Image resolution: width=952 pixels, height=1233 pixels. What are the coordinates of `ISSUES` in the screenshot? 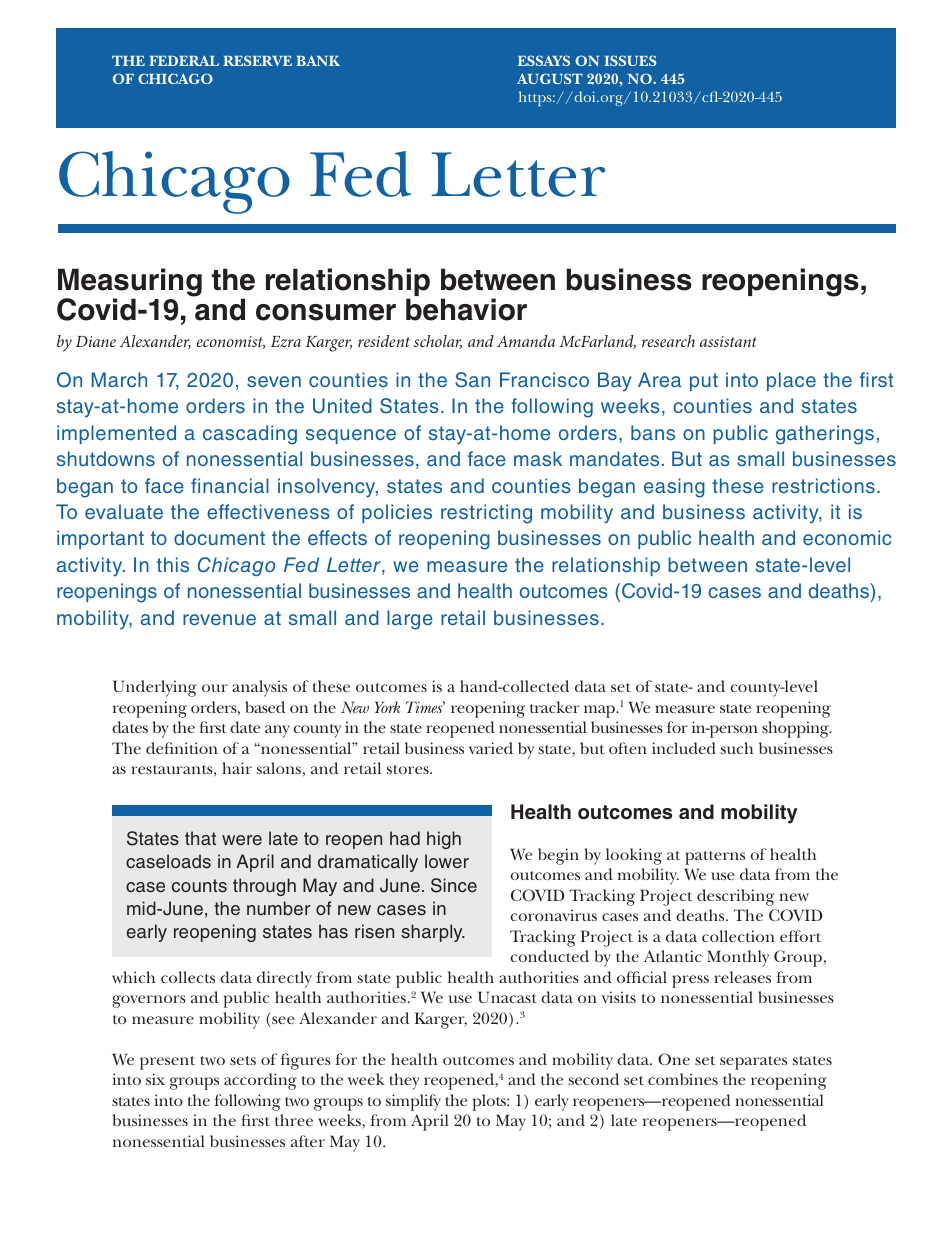 It's located at (630, 60).
